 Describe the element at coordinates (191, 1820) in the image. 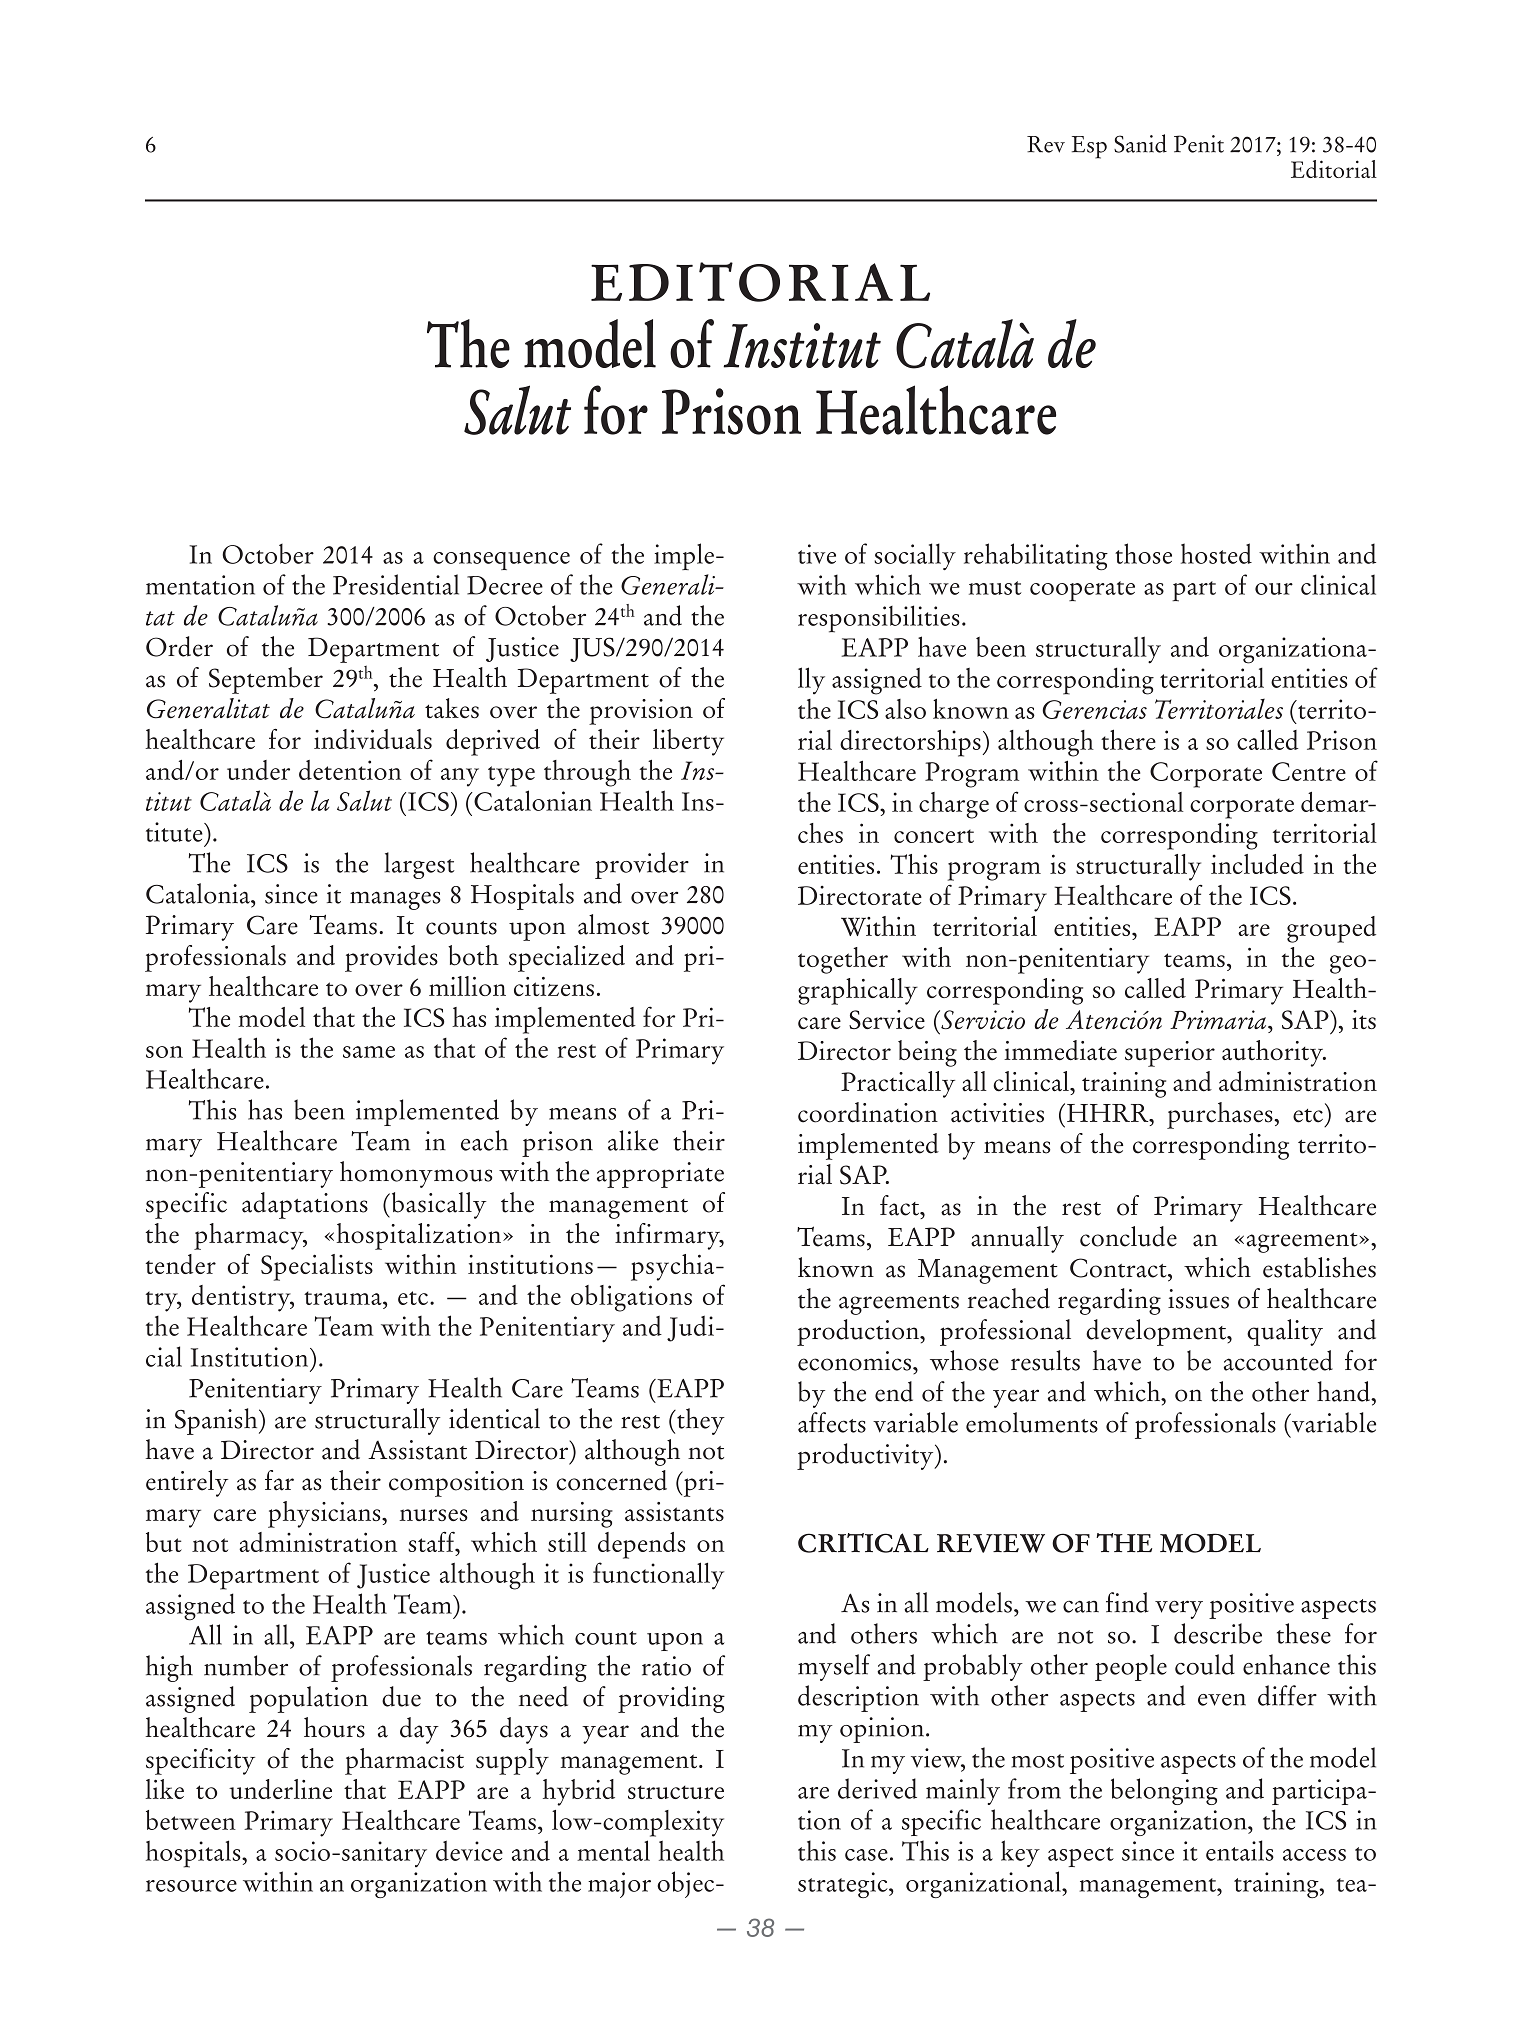

I see `between` at that location.
